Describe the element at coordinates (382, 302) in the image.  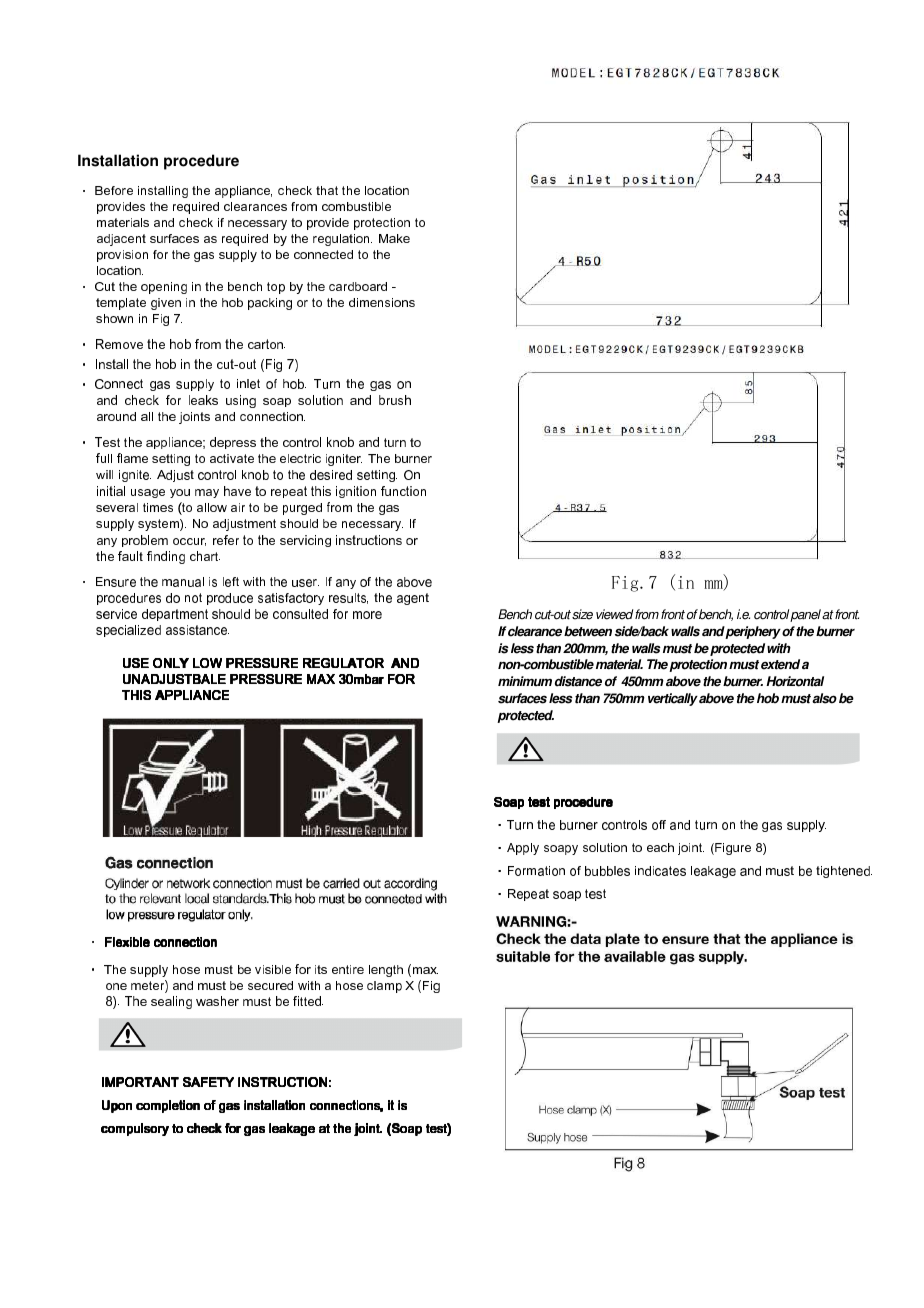
I see `dimensions` at that location.
